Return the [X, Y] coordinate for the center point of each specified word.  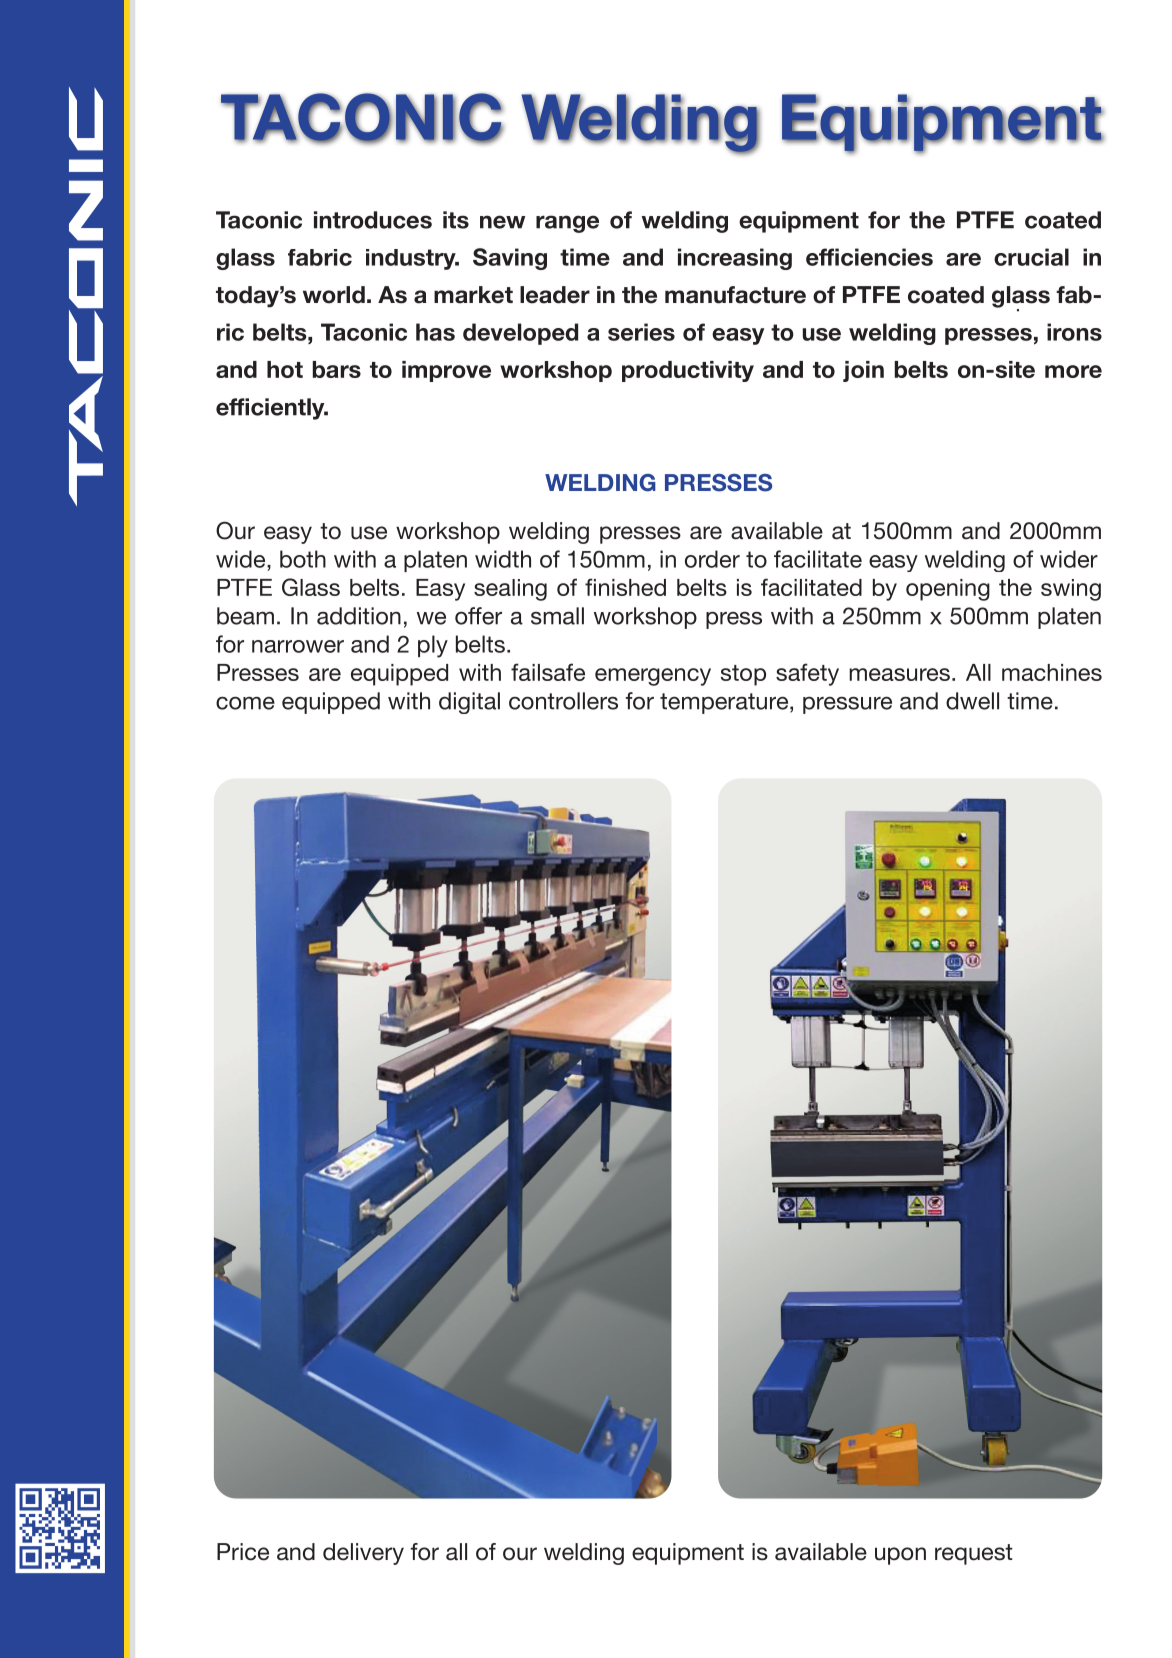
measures [899, 674]
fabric [320, 257]
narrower [298, 646]
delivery [363, 1554]
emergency [653, 677]
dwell [972, 701]
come [245, 703]
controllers [563, 701]
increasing [735, 259]
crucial [1031, 257]
